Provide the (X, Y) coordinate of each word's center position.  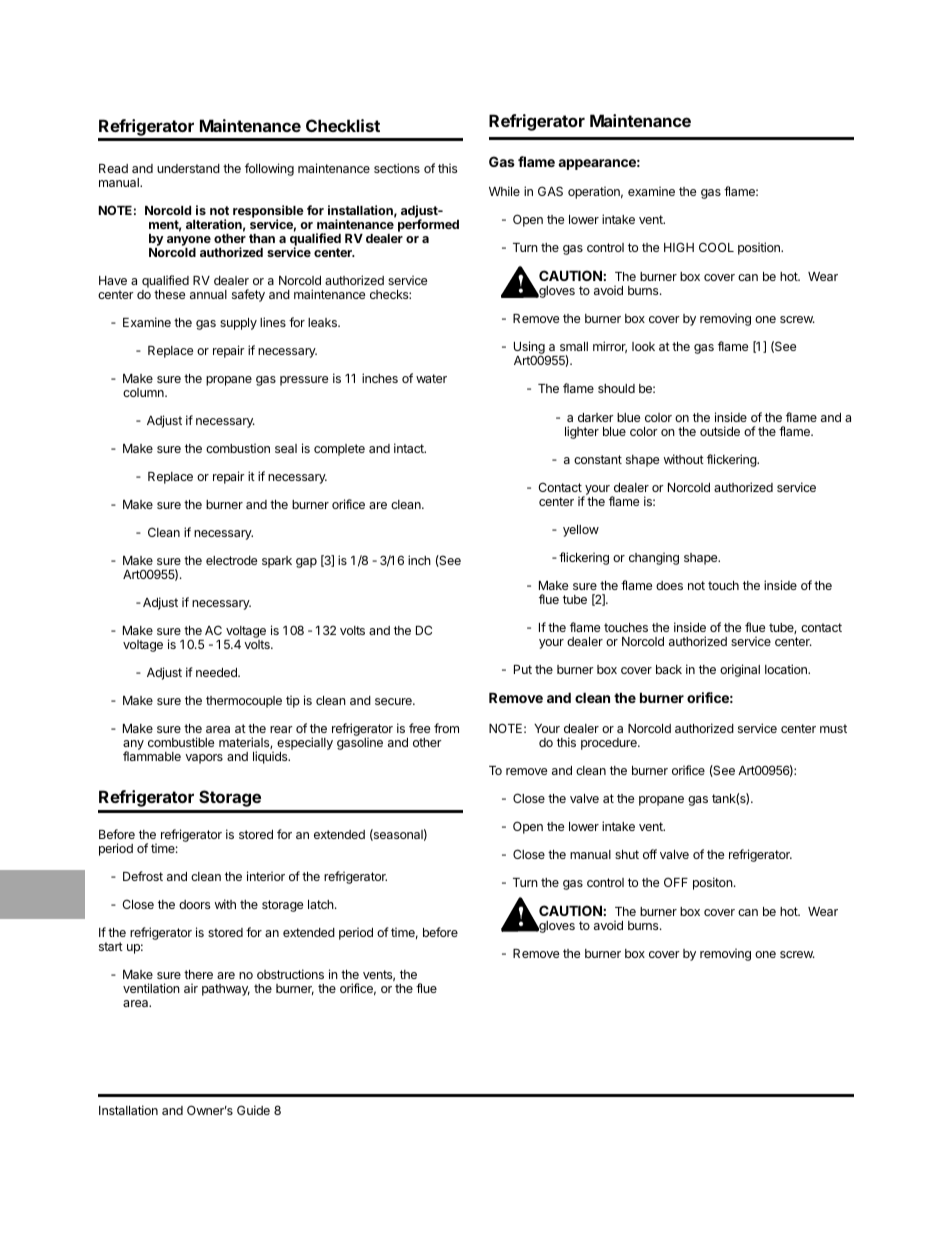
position (760, 248)
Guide (253, 1110)
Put (523, 669)
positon (713, 883)
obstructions (290, 974)
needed (217, 672)
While (504, 191)
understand (188, 168)
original (740, 670)
